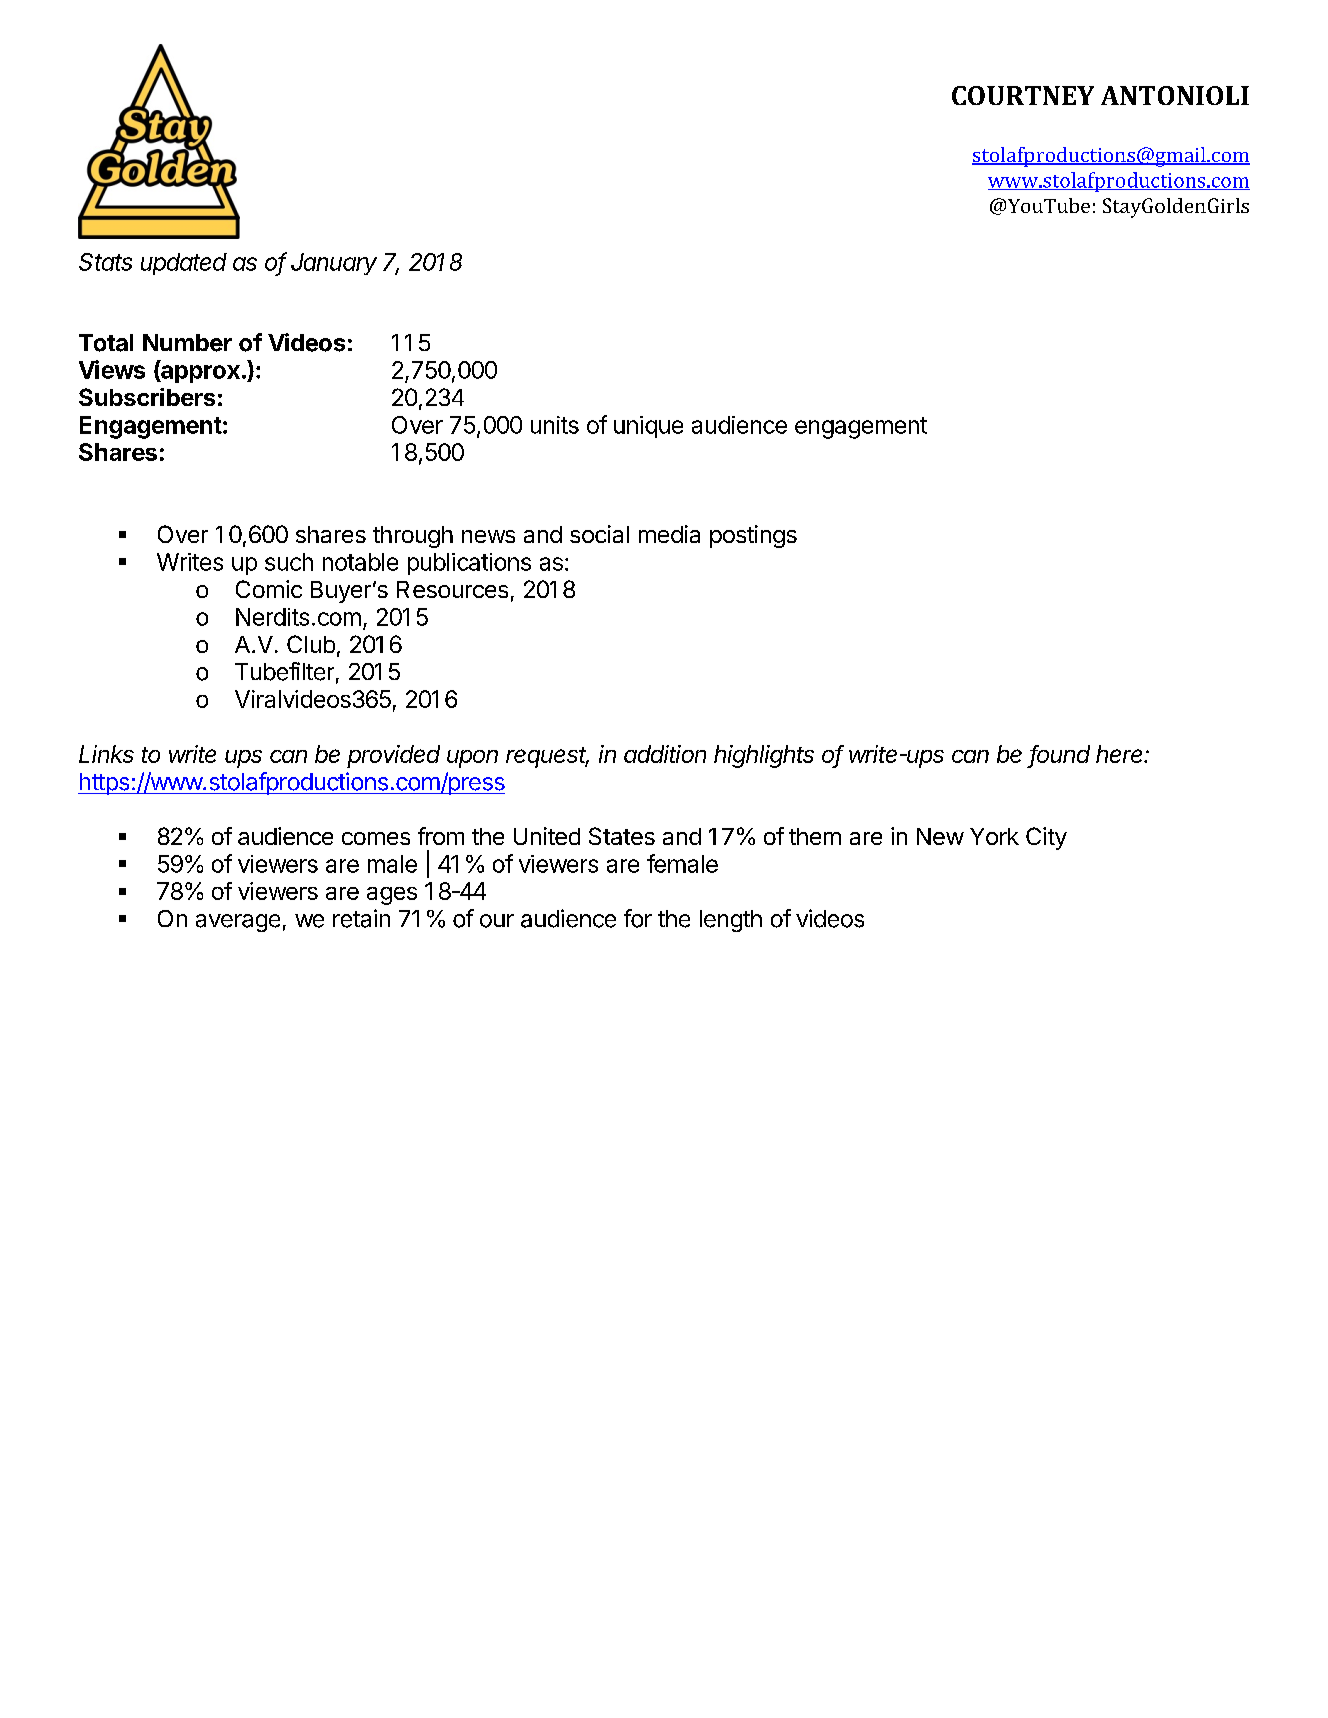 The height and width of the screenshot is (1718, 1328). What do you see at coordinates (1023, 95) in the screenshot?
I see `COURTNEY` at bounding box center [1023, 95].
